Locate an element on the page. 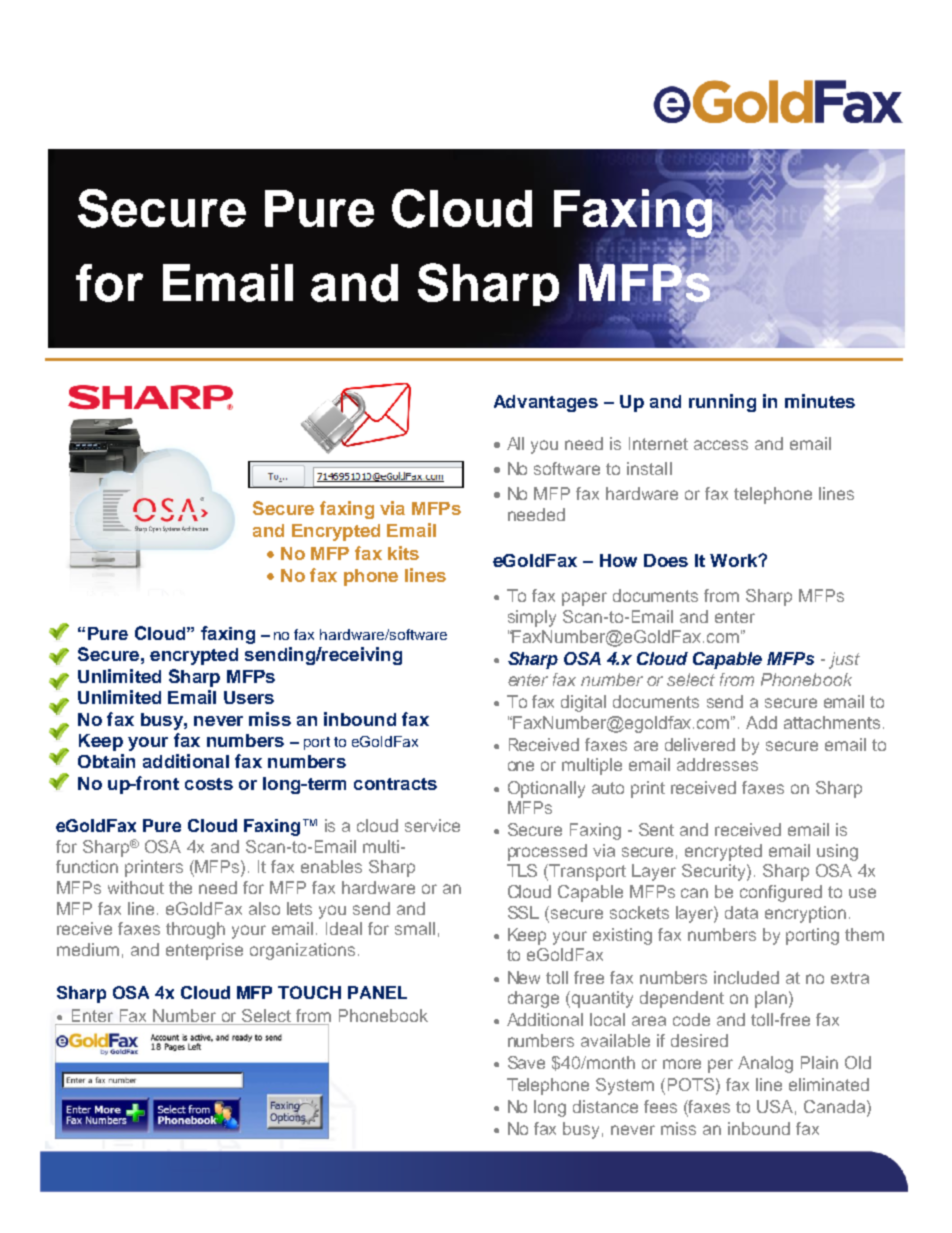 Image resolution: width=952 pixels, height=1233 pixels. Advantages is located at coordinates (546, 403).
